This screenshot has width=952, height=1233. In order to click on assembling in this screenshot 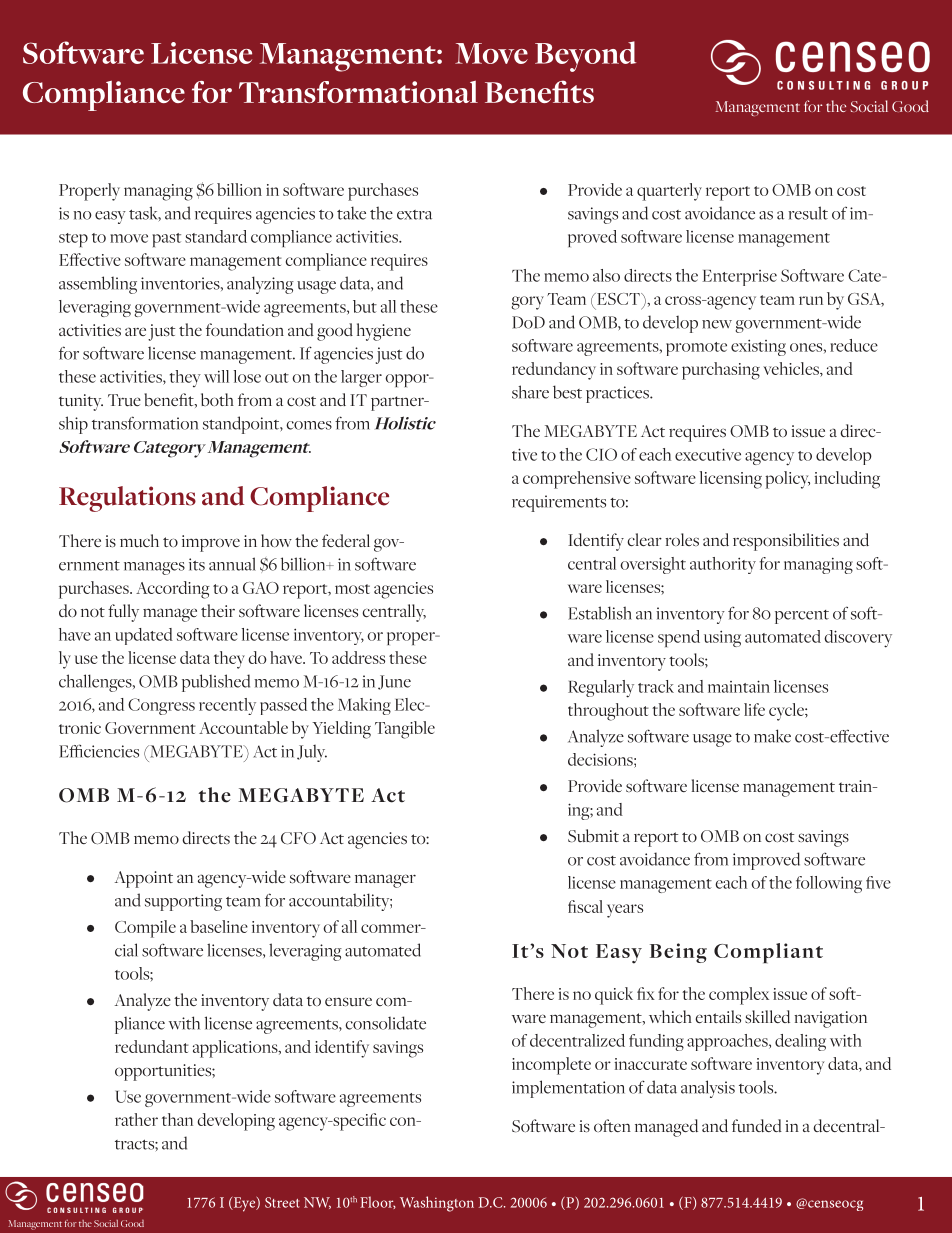, I will do `click(98, 285)`.
